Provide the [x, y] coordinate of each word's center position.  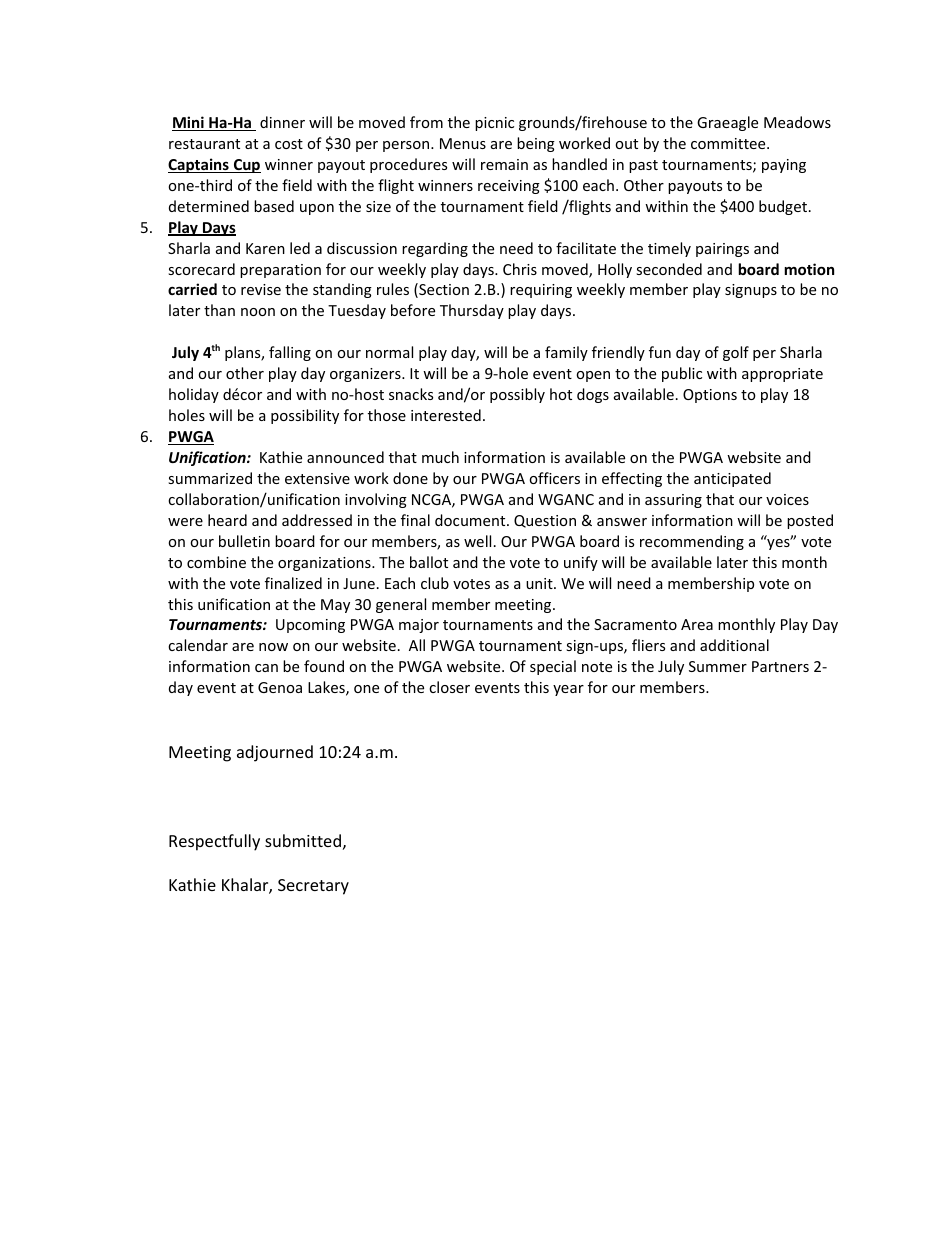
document [471, 520]
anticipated [732, 479]
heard [227, 520]
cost [289, 144]
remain [504, 164]
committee [729, 143]
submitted [303, 840]
